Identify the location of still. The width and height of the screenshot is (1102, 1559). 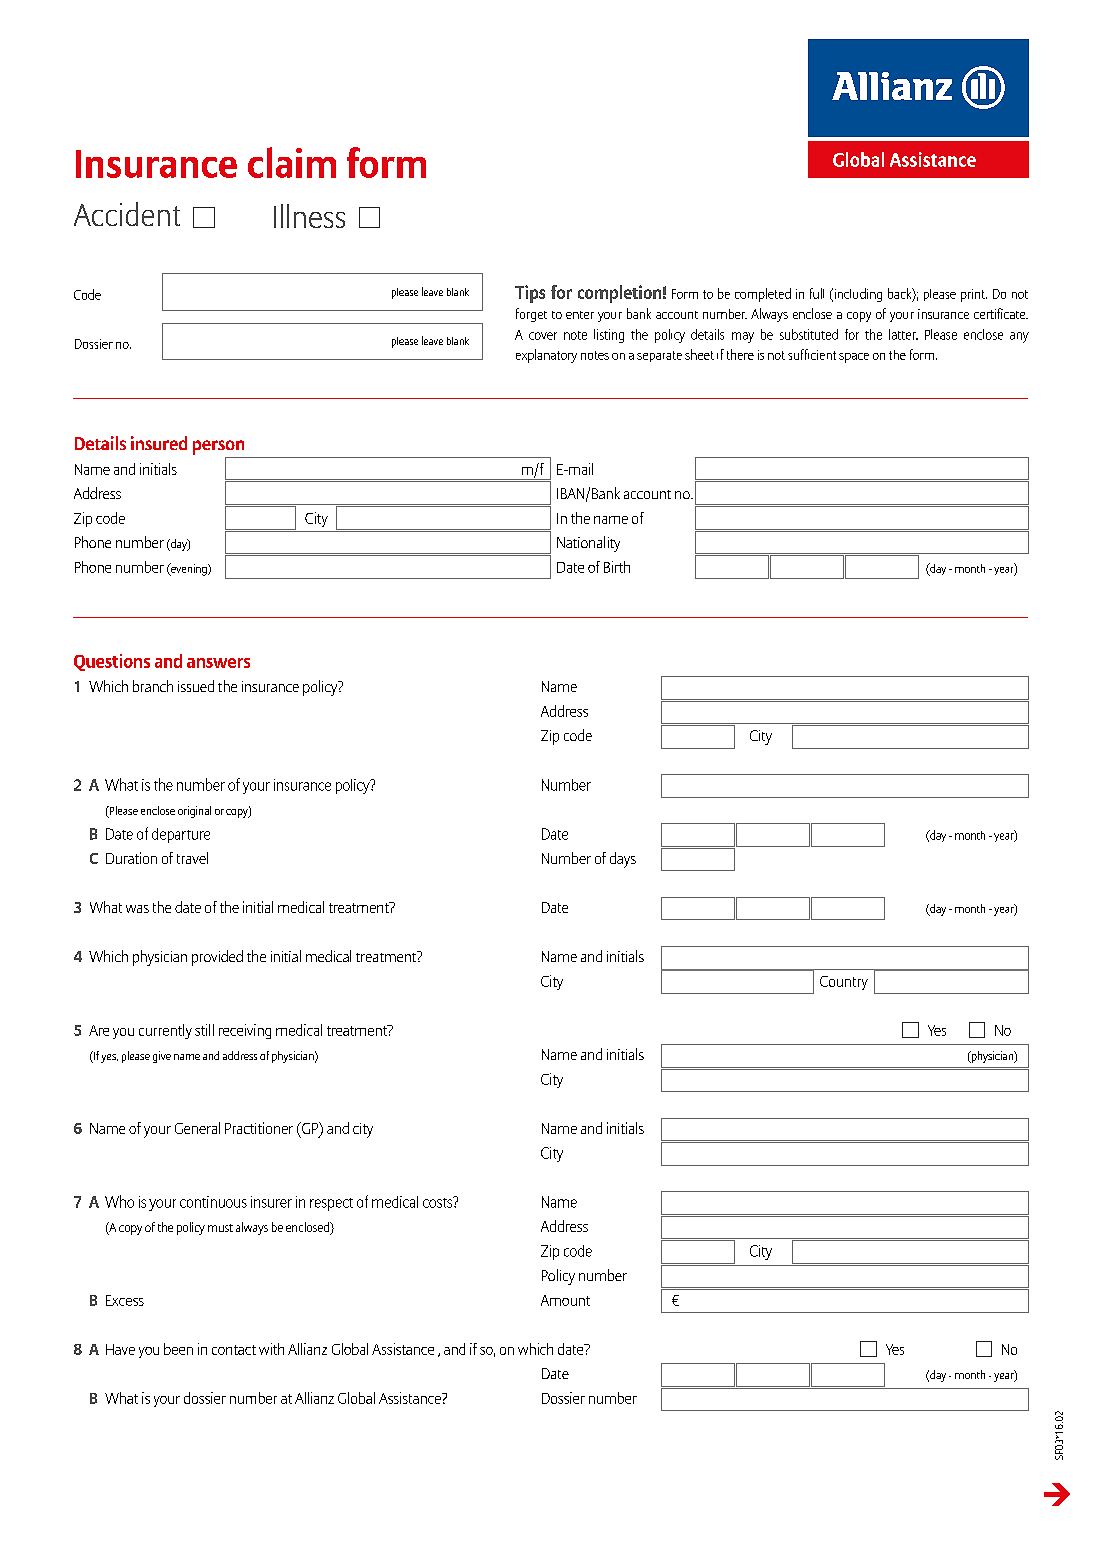
(204, 1030).
